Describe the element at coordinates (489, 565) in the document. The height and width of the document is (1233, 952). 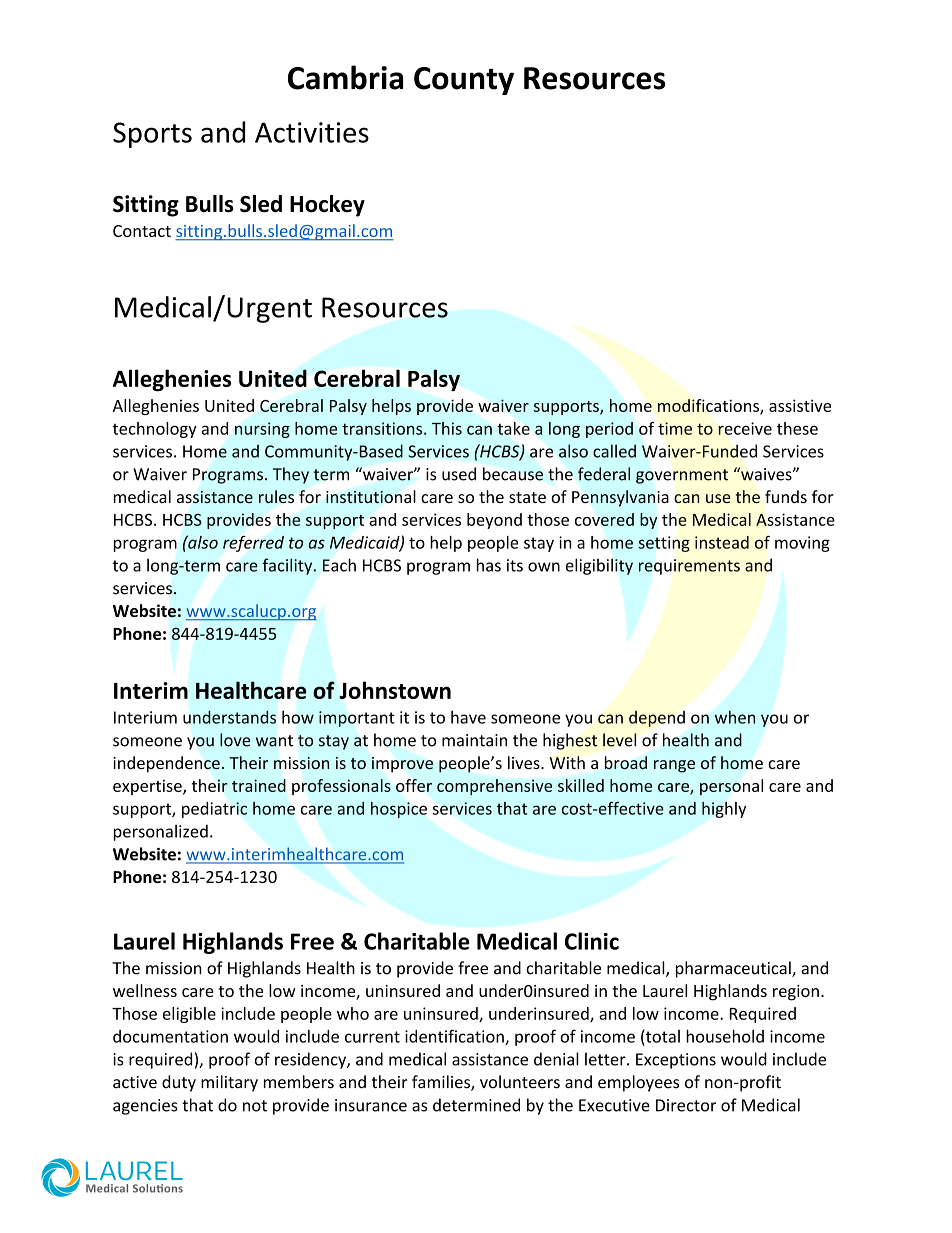
I see `has` at that location.
